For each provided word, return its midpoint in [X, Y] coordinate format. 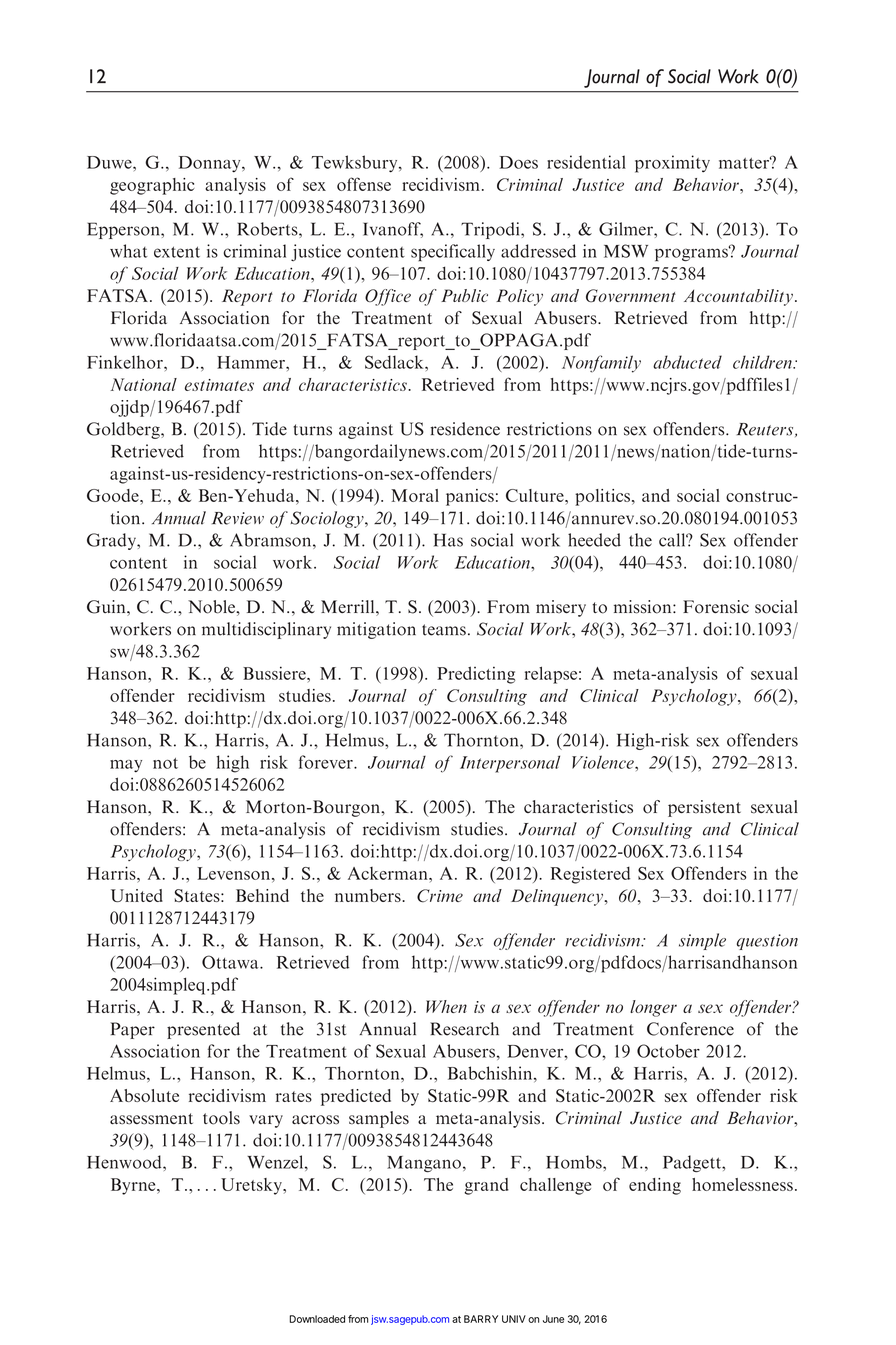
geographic [152, 186]
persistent [704, 808]
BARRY [481, 1319]
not [165, 763]
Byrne [134, 1186]
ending [655, 1186]
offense [364, 184]
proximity [672, 164]
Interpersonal [510, 764]
